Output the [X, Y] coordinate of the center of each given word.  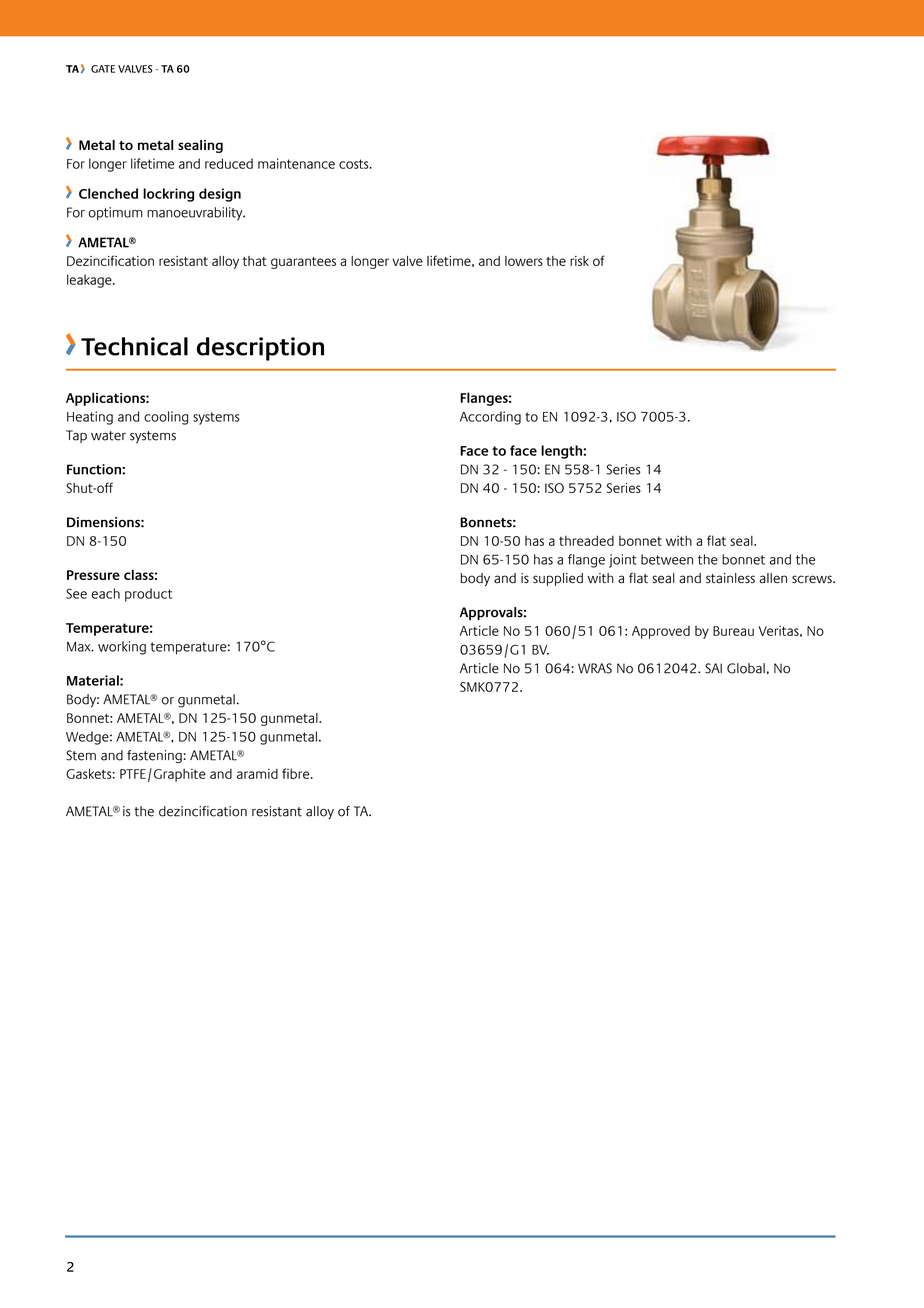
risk [579, 261]
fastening [154, 756]
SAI [713, 668]
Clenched [108, 193]
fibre [297, 773]
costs [355, 164]
